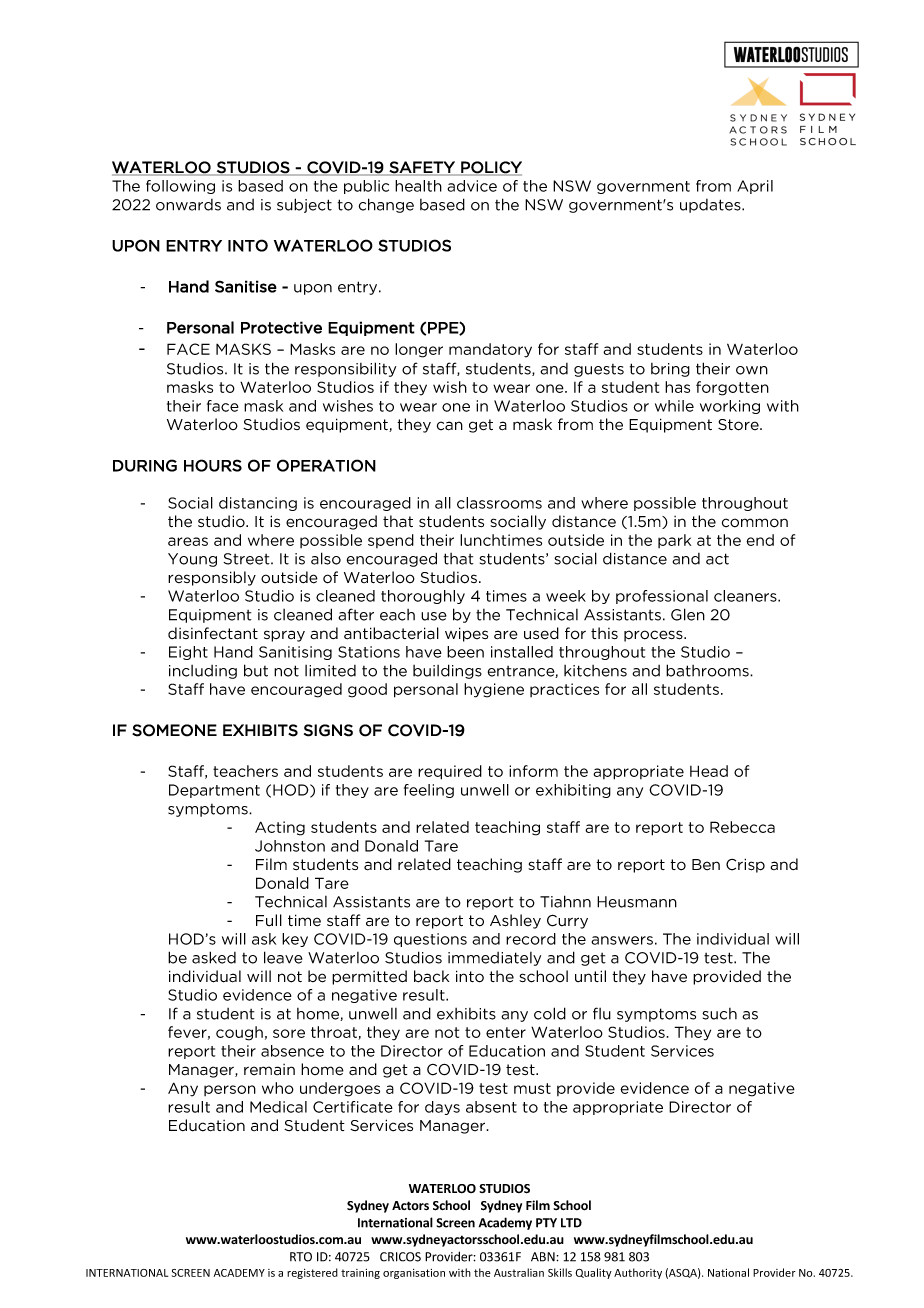 This document has height=1308, width=924. I want to click on SOMEONE, so click(174, 730).
